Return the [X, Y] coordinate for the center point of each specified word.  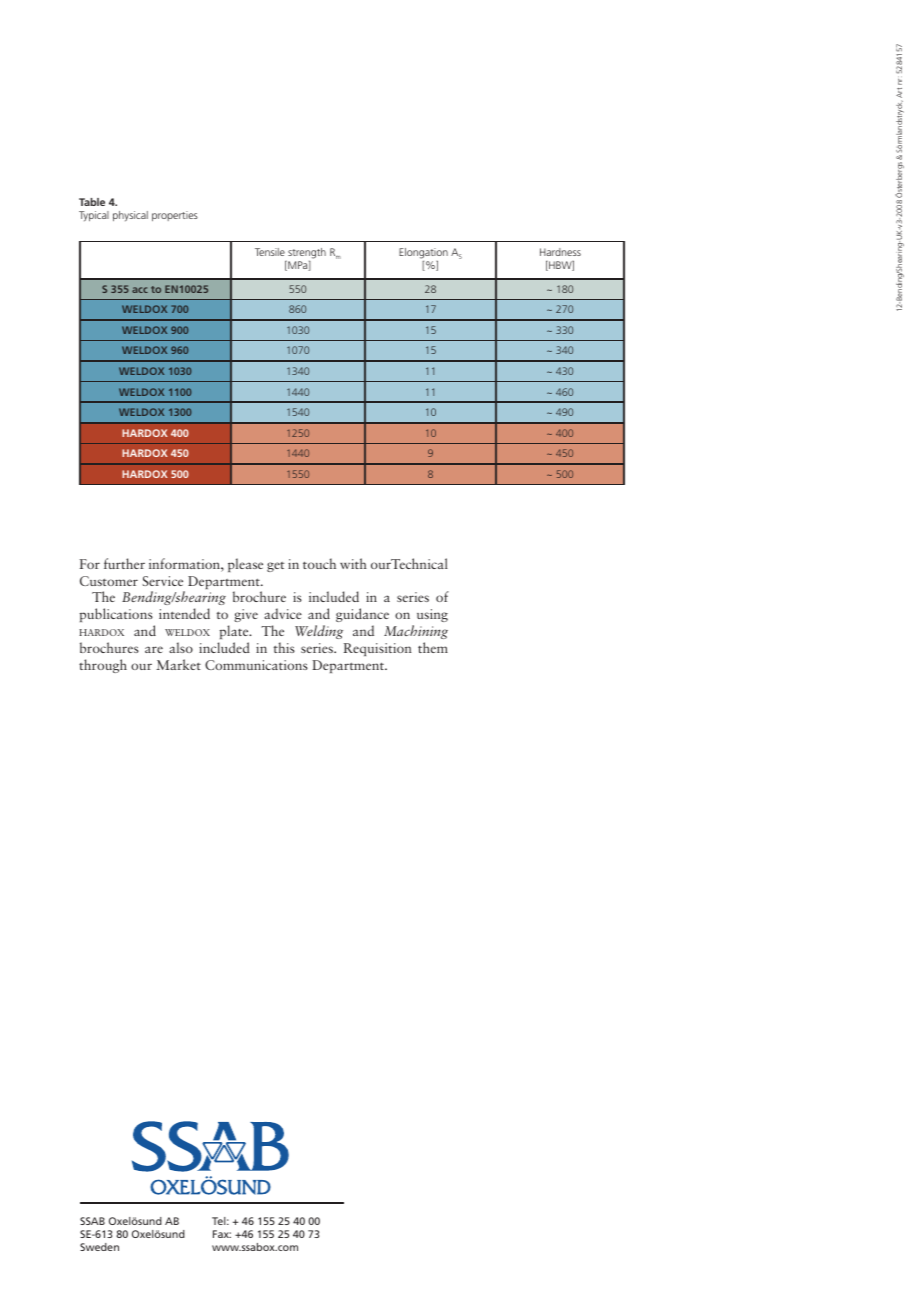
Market [178, 664]
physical [130, 216]
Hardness [560, 252]
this [284, 647]
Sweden [99, 1247]
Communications [256, 665]
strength [307, 253]
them [433, 647]
